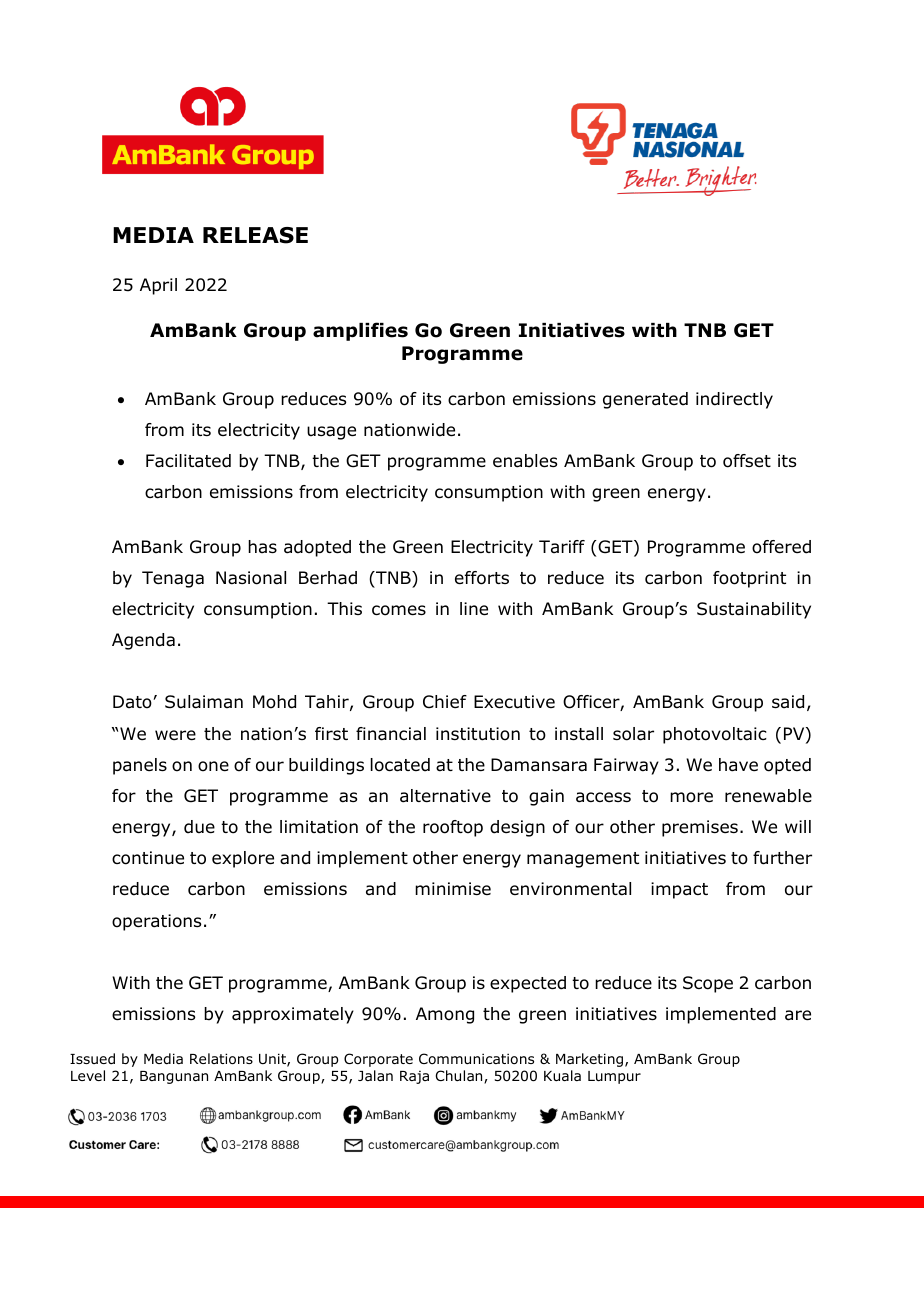 The width and height of the screenshot is (924, 1308). I want to click on indirectly, so click(734, 400).
